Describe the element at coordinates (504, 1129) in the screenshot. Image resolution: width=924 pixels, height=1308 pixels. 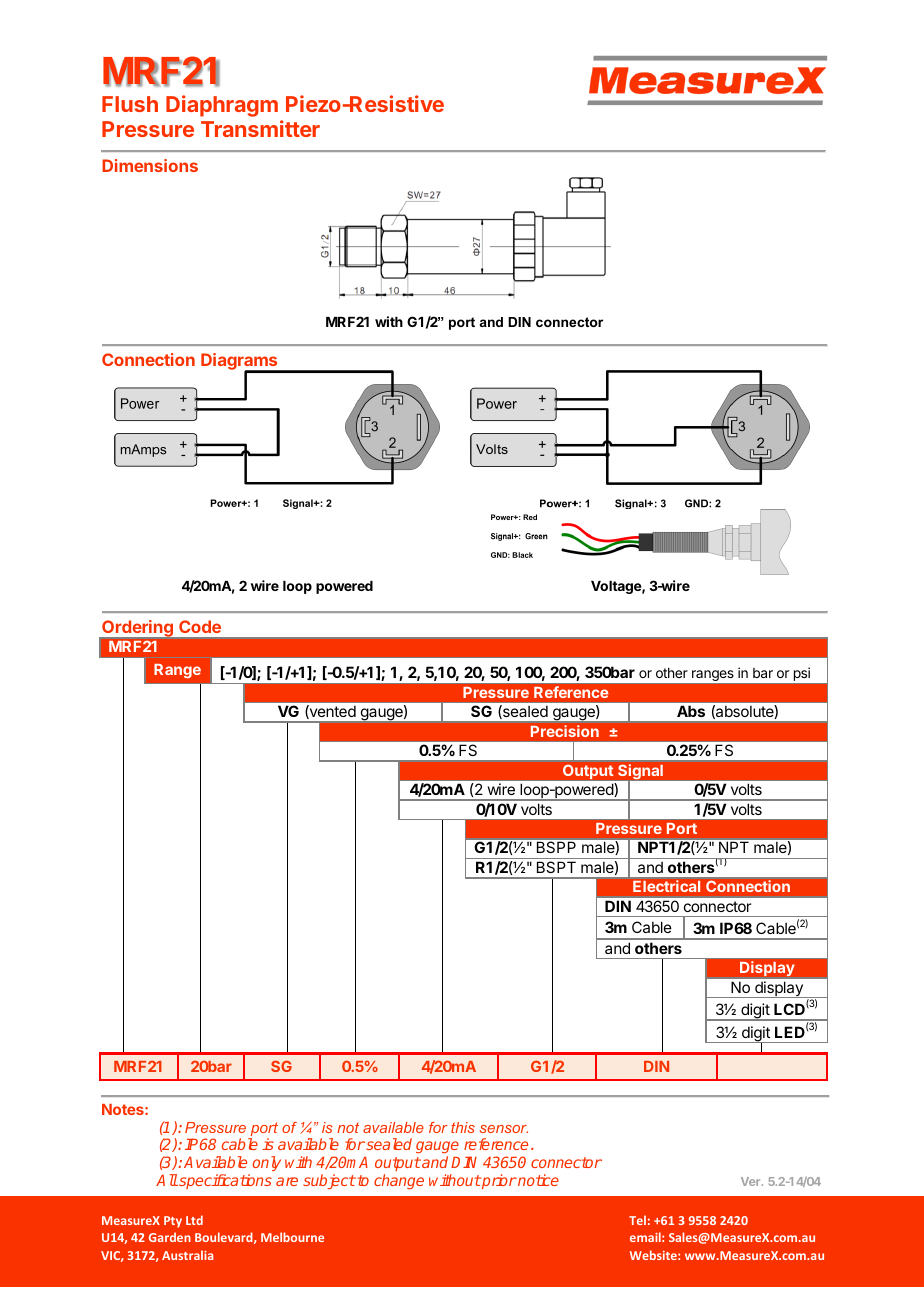
I see `sensor` at that location.
